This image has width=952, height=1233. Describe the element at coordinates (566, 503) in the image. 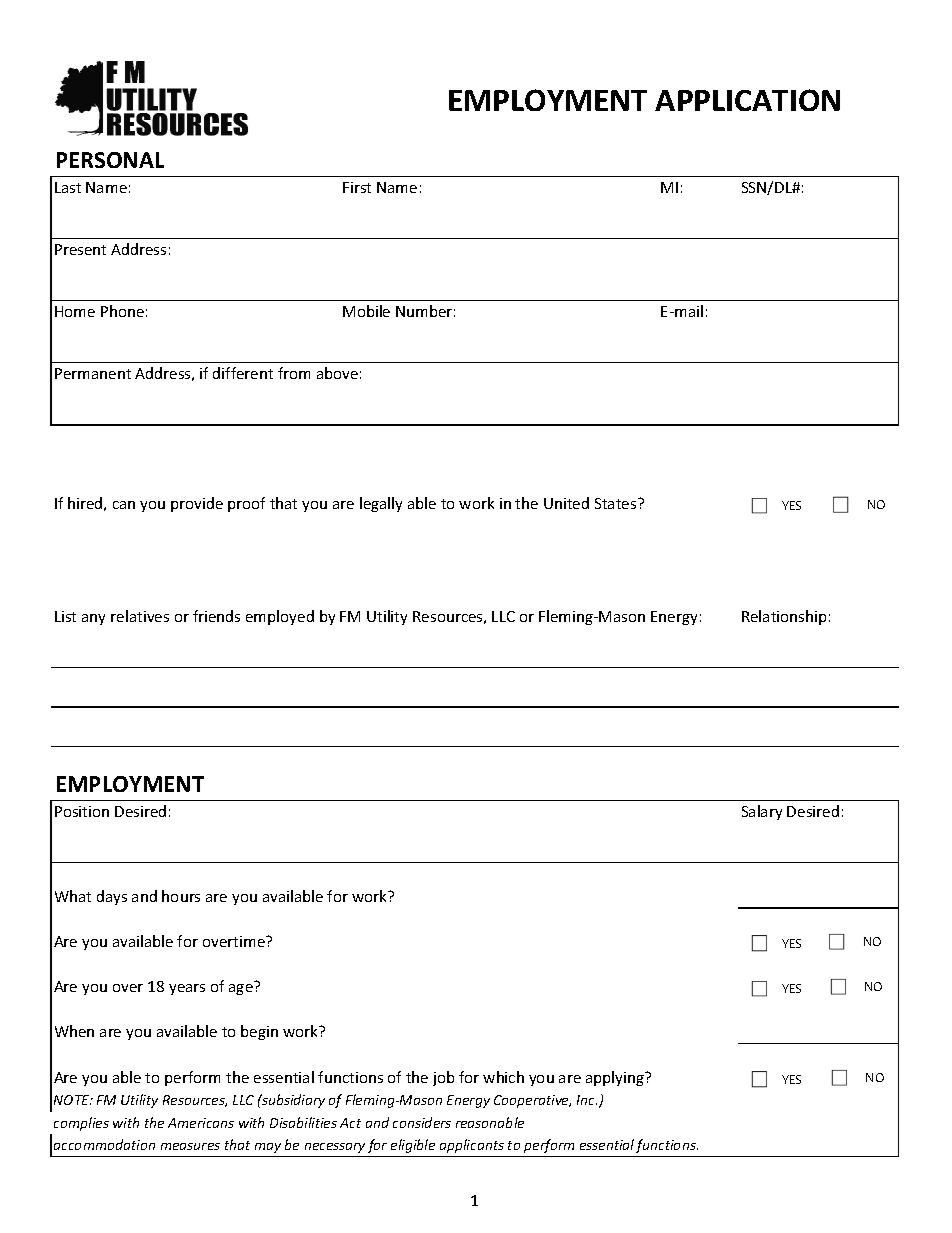

I see `United` at that location.
